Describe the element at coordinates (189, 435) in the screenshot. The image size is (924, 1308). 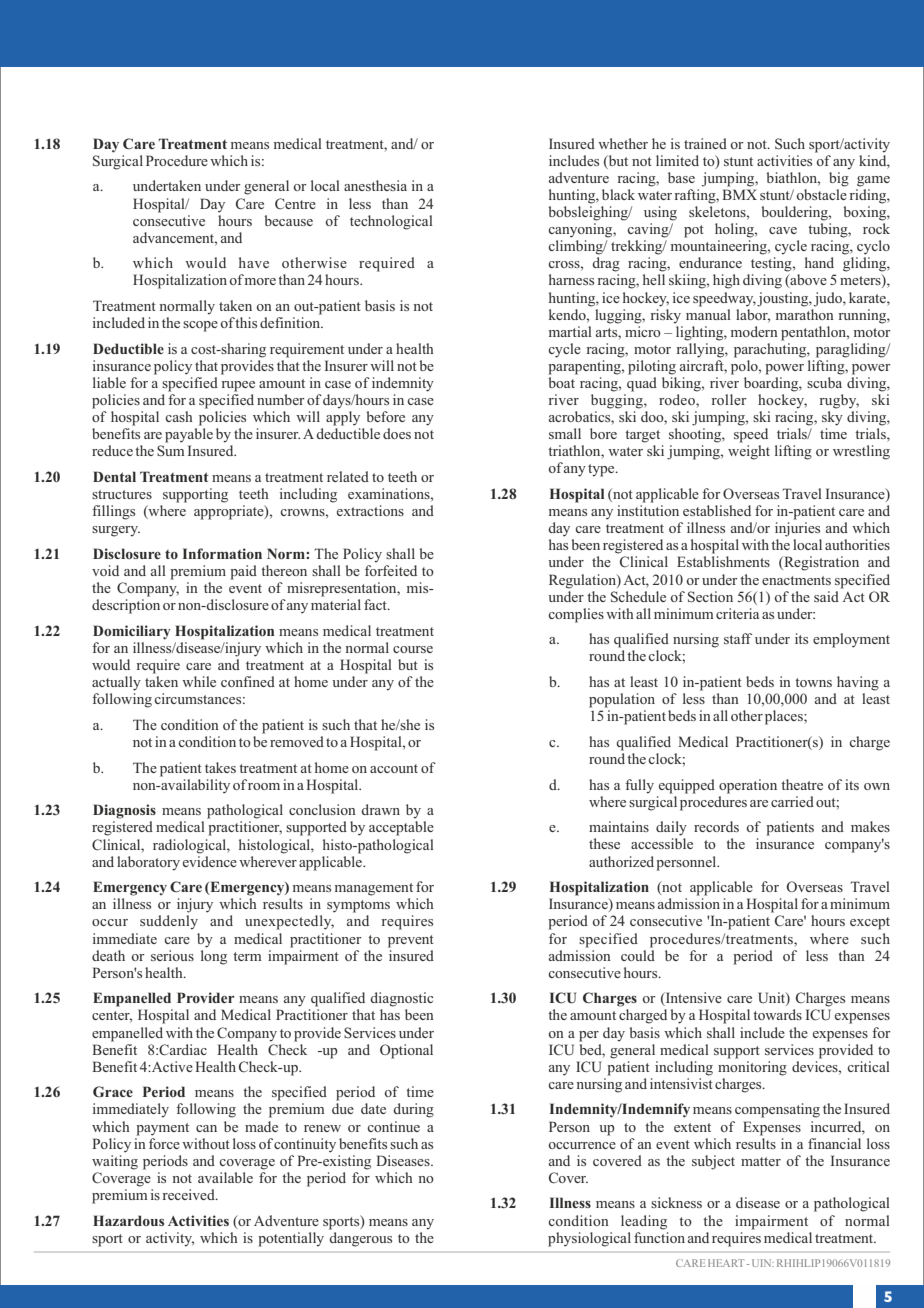
I see `payable` at that location.
